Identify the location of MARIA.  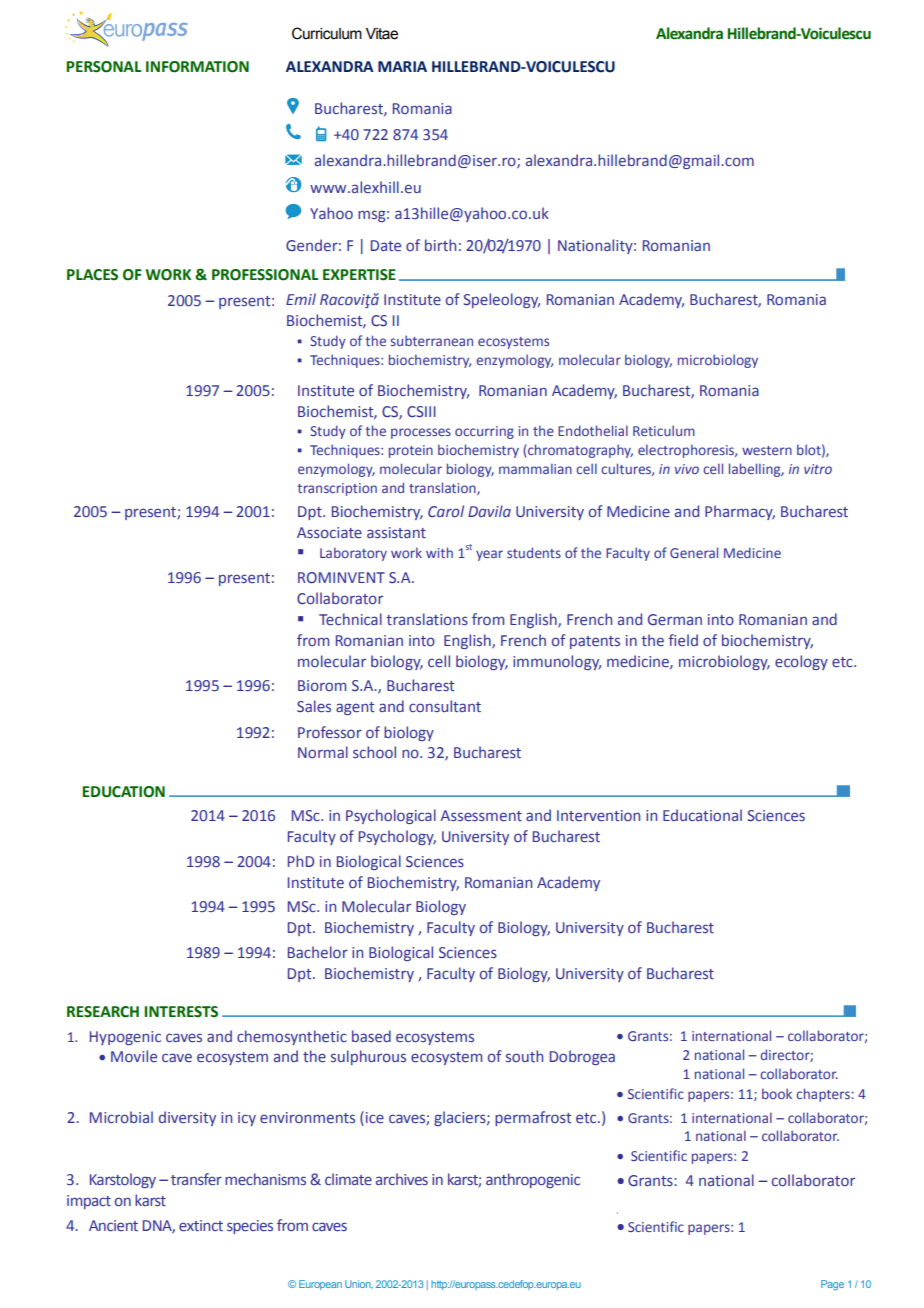
(402, 66).
